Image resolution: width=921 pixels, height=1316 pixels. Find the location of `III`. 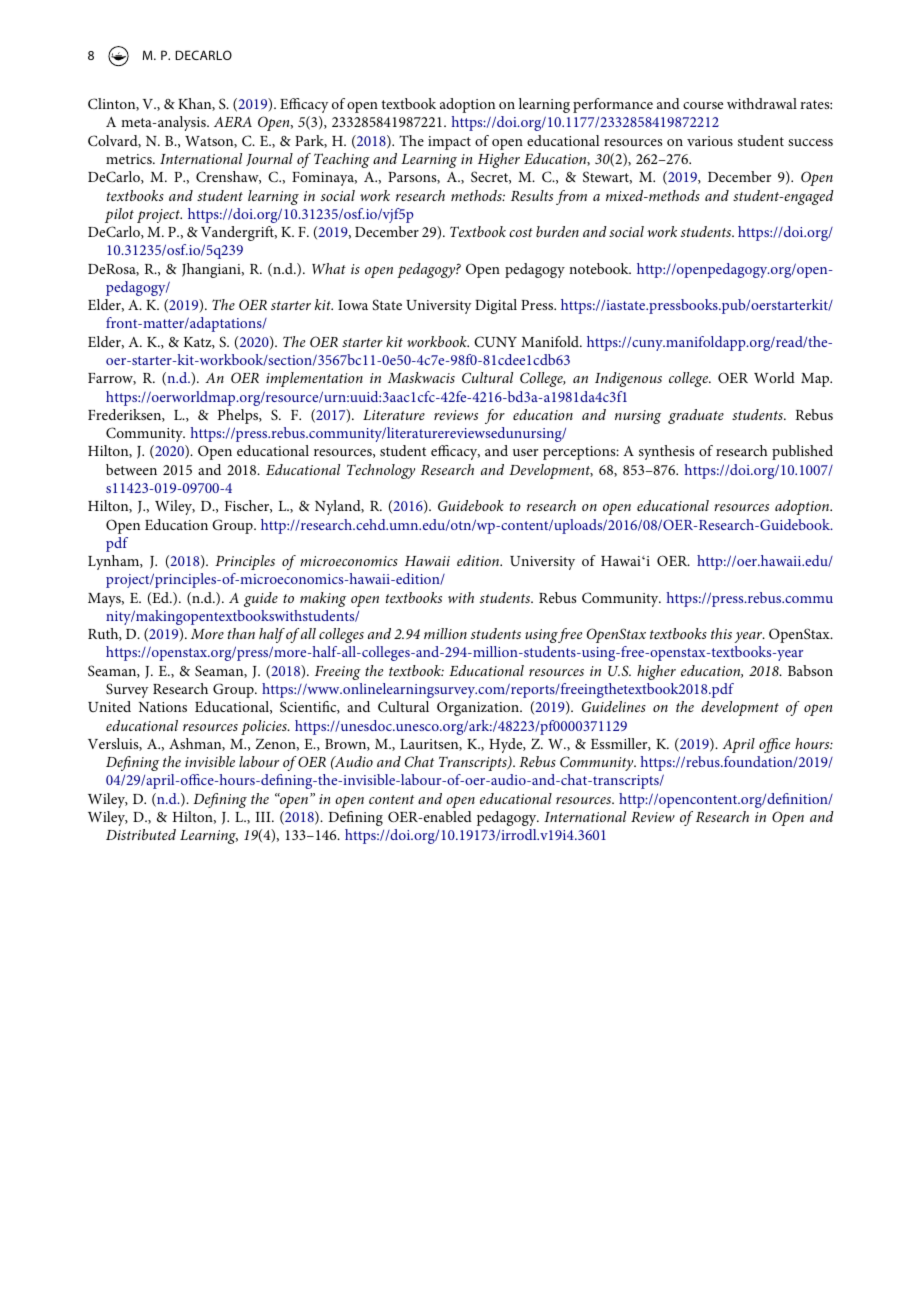

III is located at coordinates (264, 817).
